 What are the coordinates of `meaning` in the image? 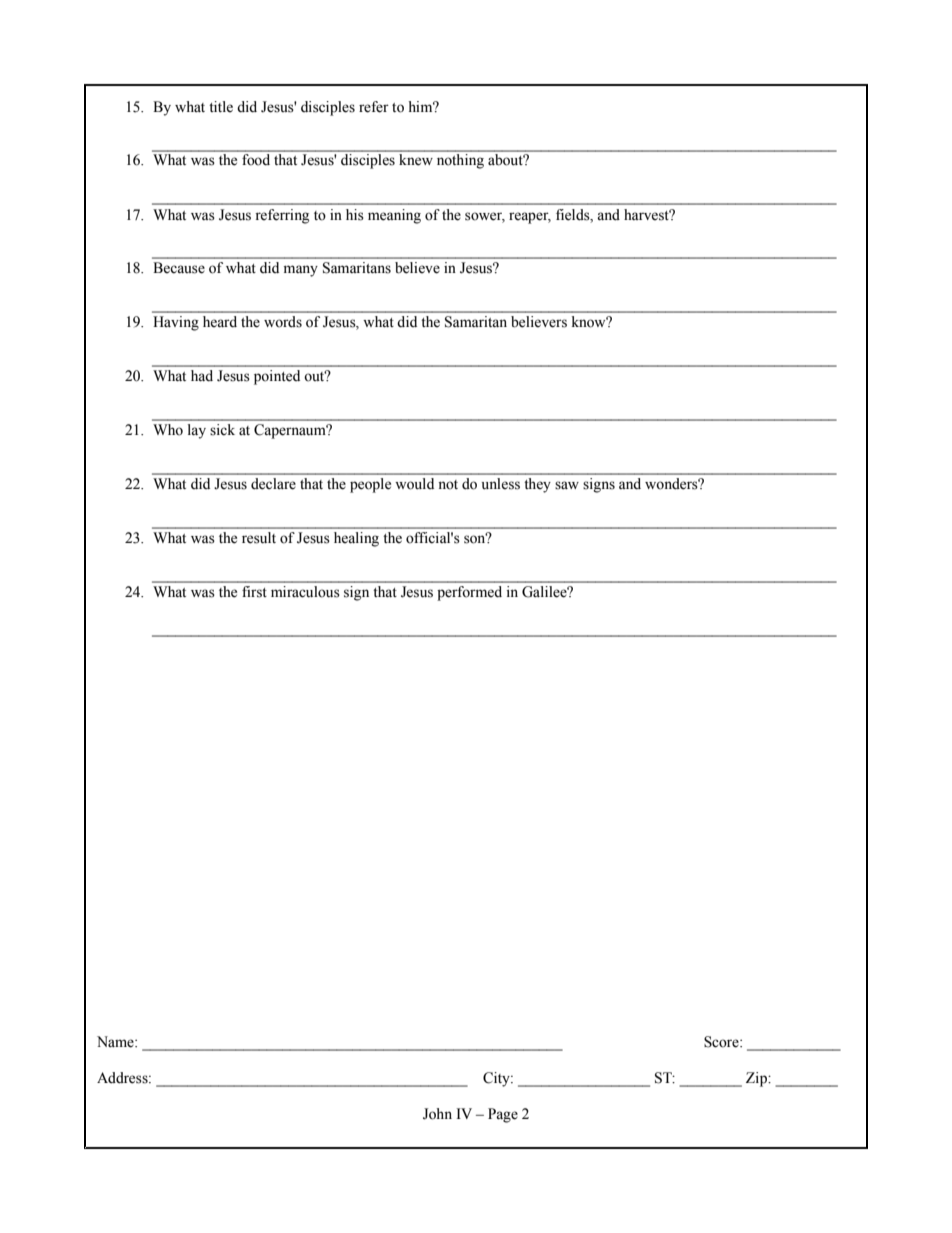 It's located at (394, 216).
